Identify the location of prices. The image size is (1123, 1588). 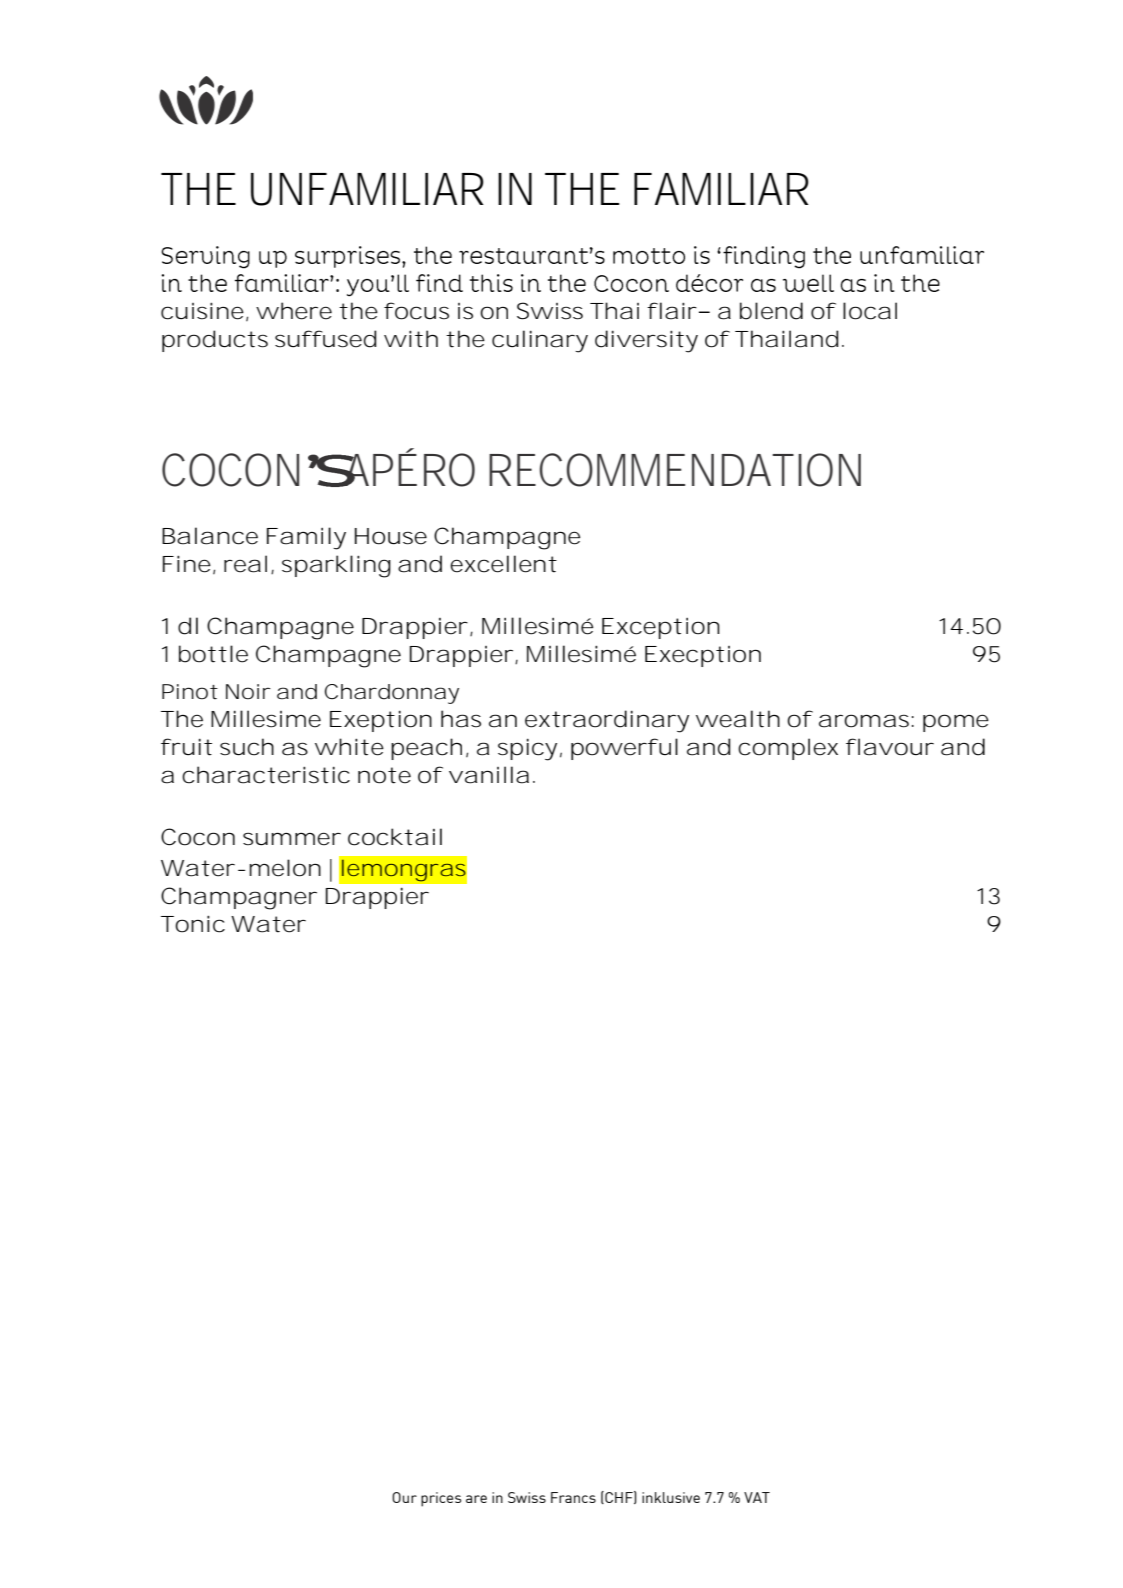
(441, 1499).
